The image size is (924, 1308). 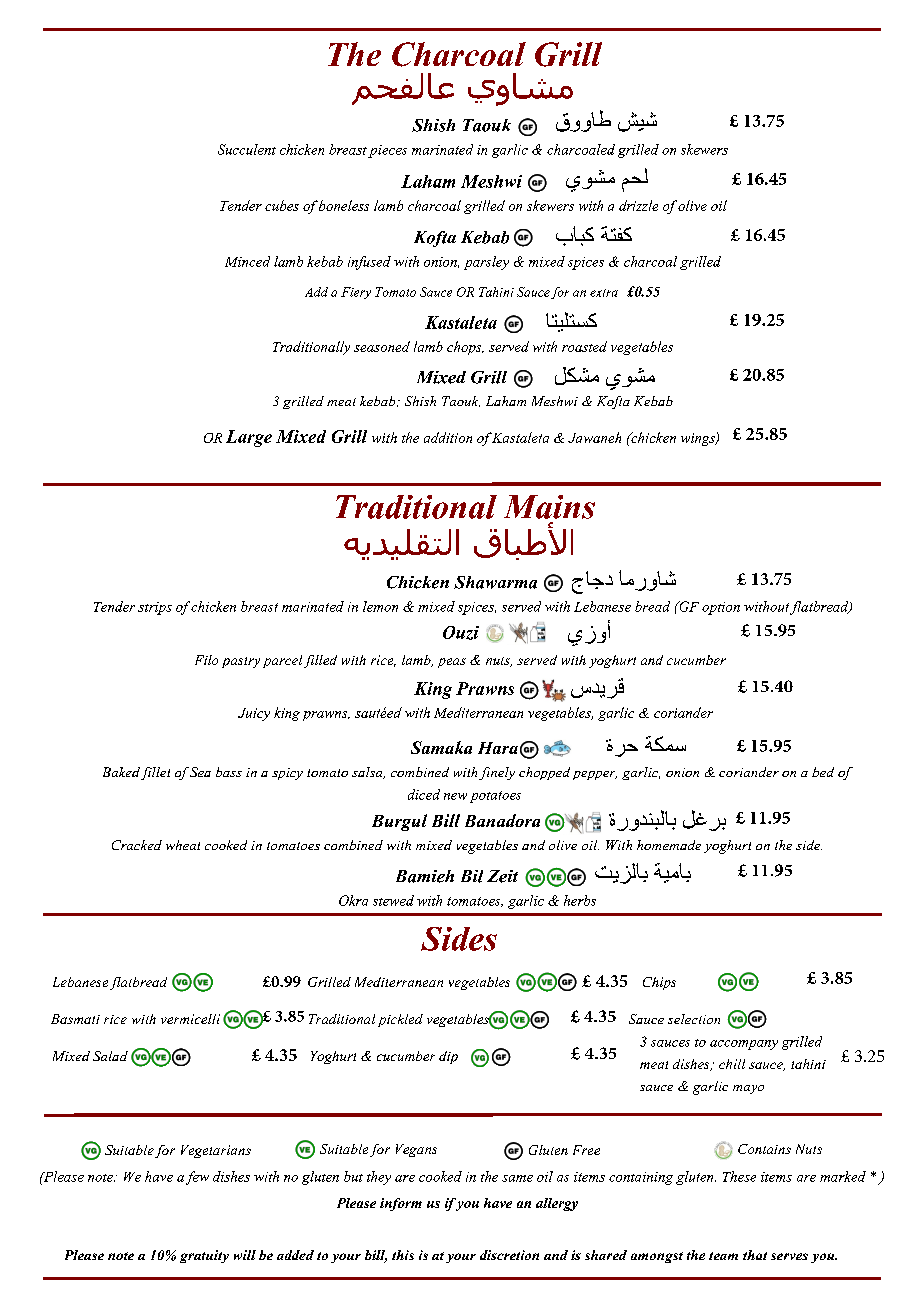 What do you see at coordinates (448, 437) in the image?
I see `addition` at bounding box center [448, 437].
